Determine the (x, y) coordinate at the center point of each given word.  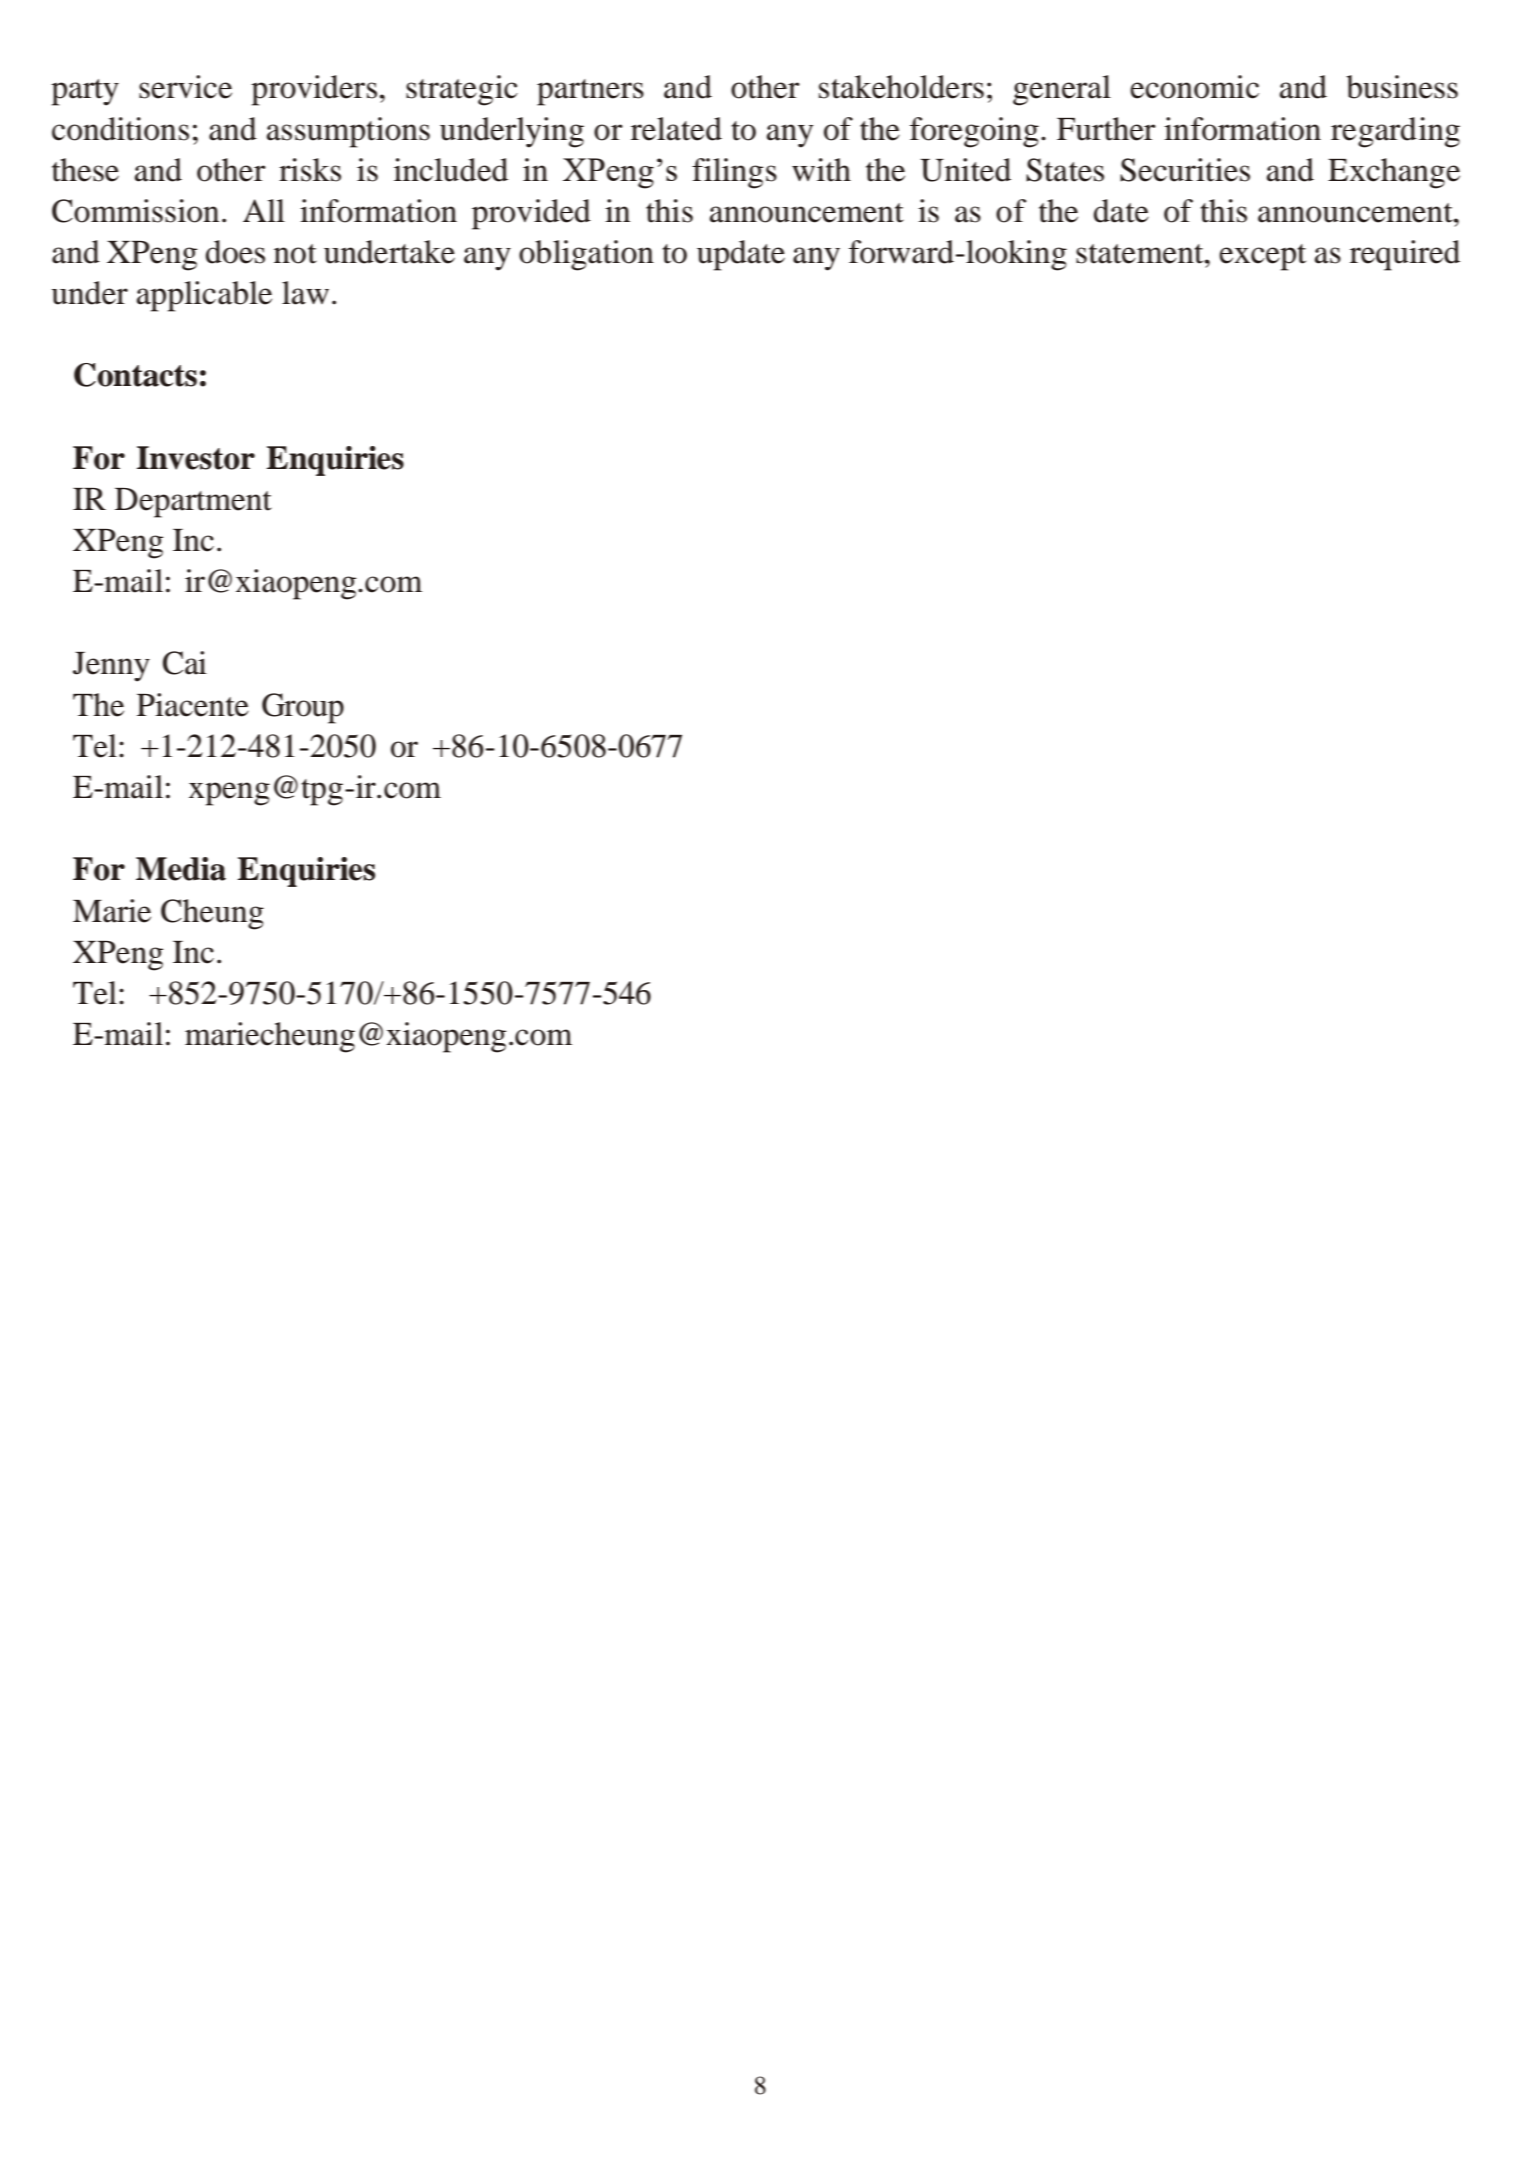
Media (181, 869)
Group (303, 708)
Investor (196, 458)
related (676, 129)
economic (1194, 87)
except (1262, 257)
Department (193, 503)
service (185, 87)
